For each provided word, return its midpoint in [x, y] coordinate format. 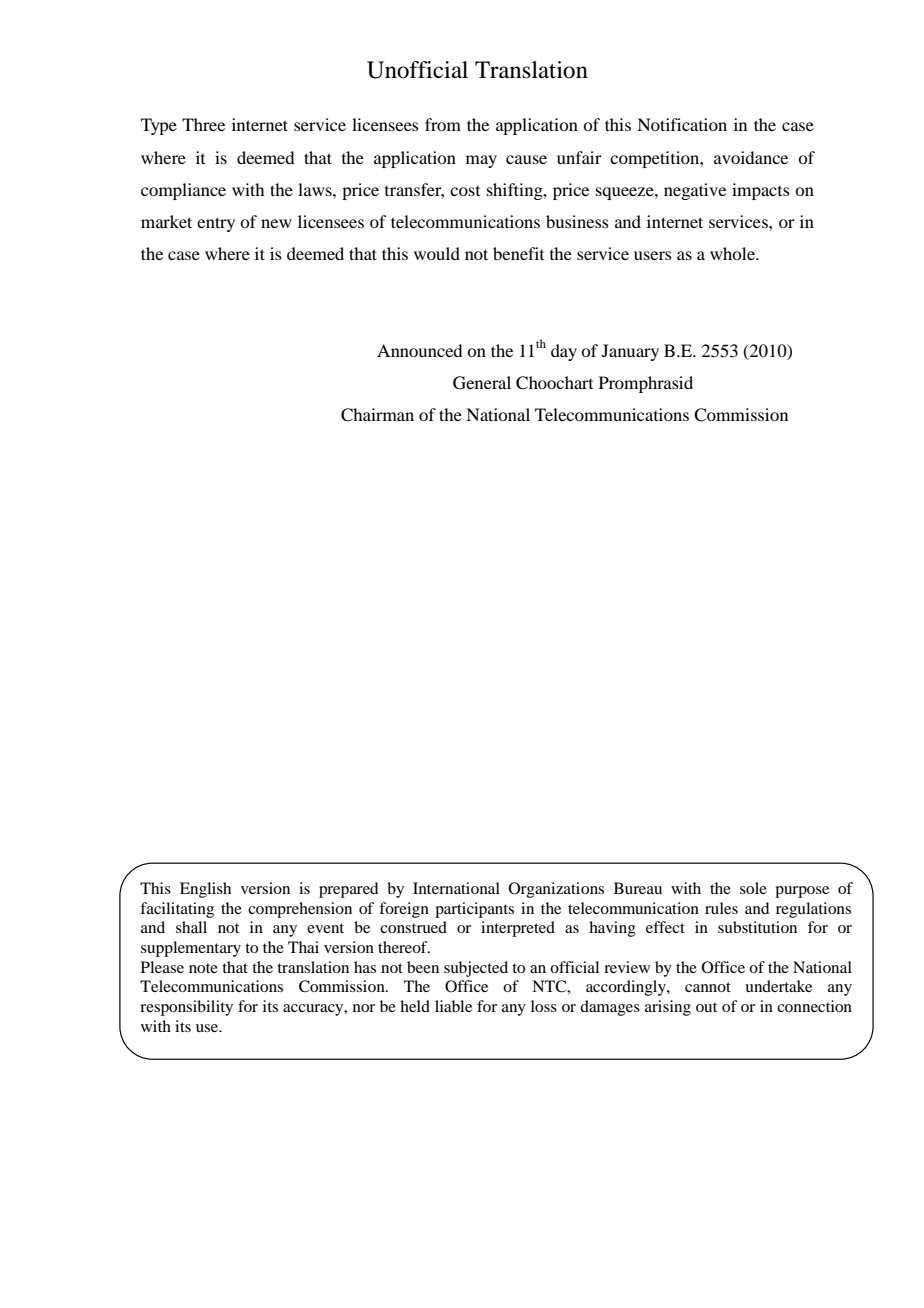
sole [753, 888]
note [203, 968]
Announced [419, 350]
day [564, 352]
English [205, 890]
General [482, 383]
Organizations [556, 890]
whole [733, 253]
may [481, 161]
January [630, 352]
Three [203, 124]
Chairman [377, 415]
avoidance [751, 157]
